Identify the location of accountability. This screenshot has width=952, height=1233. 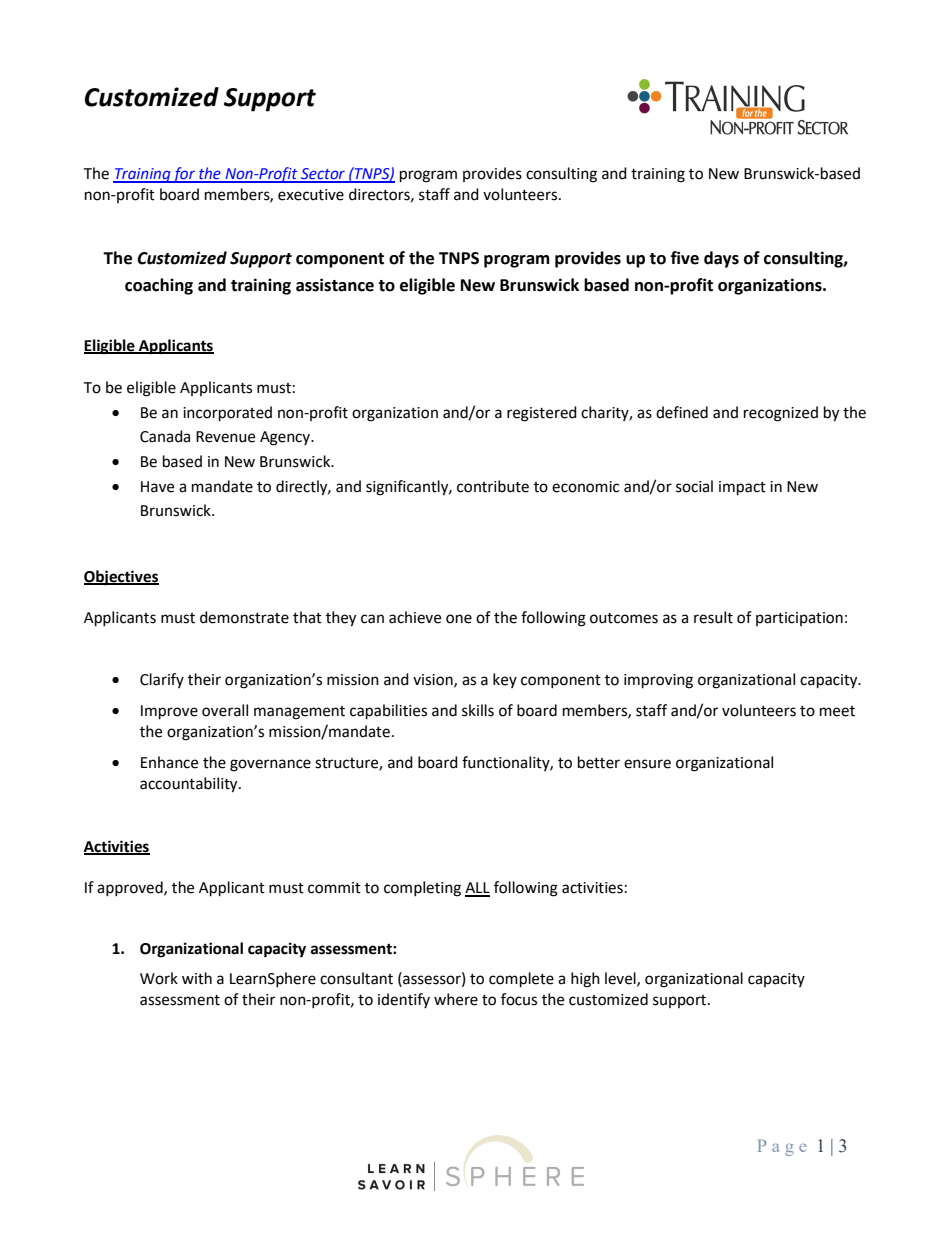
(190, 785).
